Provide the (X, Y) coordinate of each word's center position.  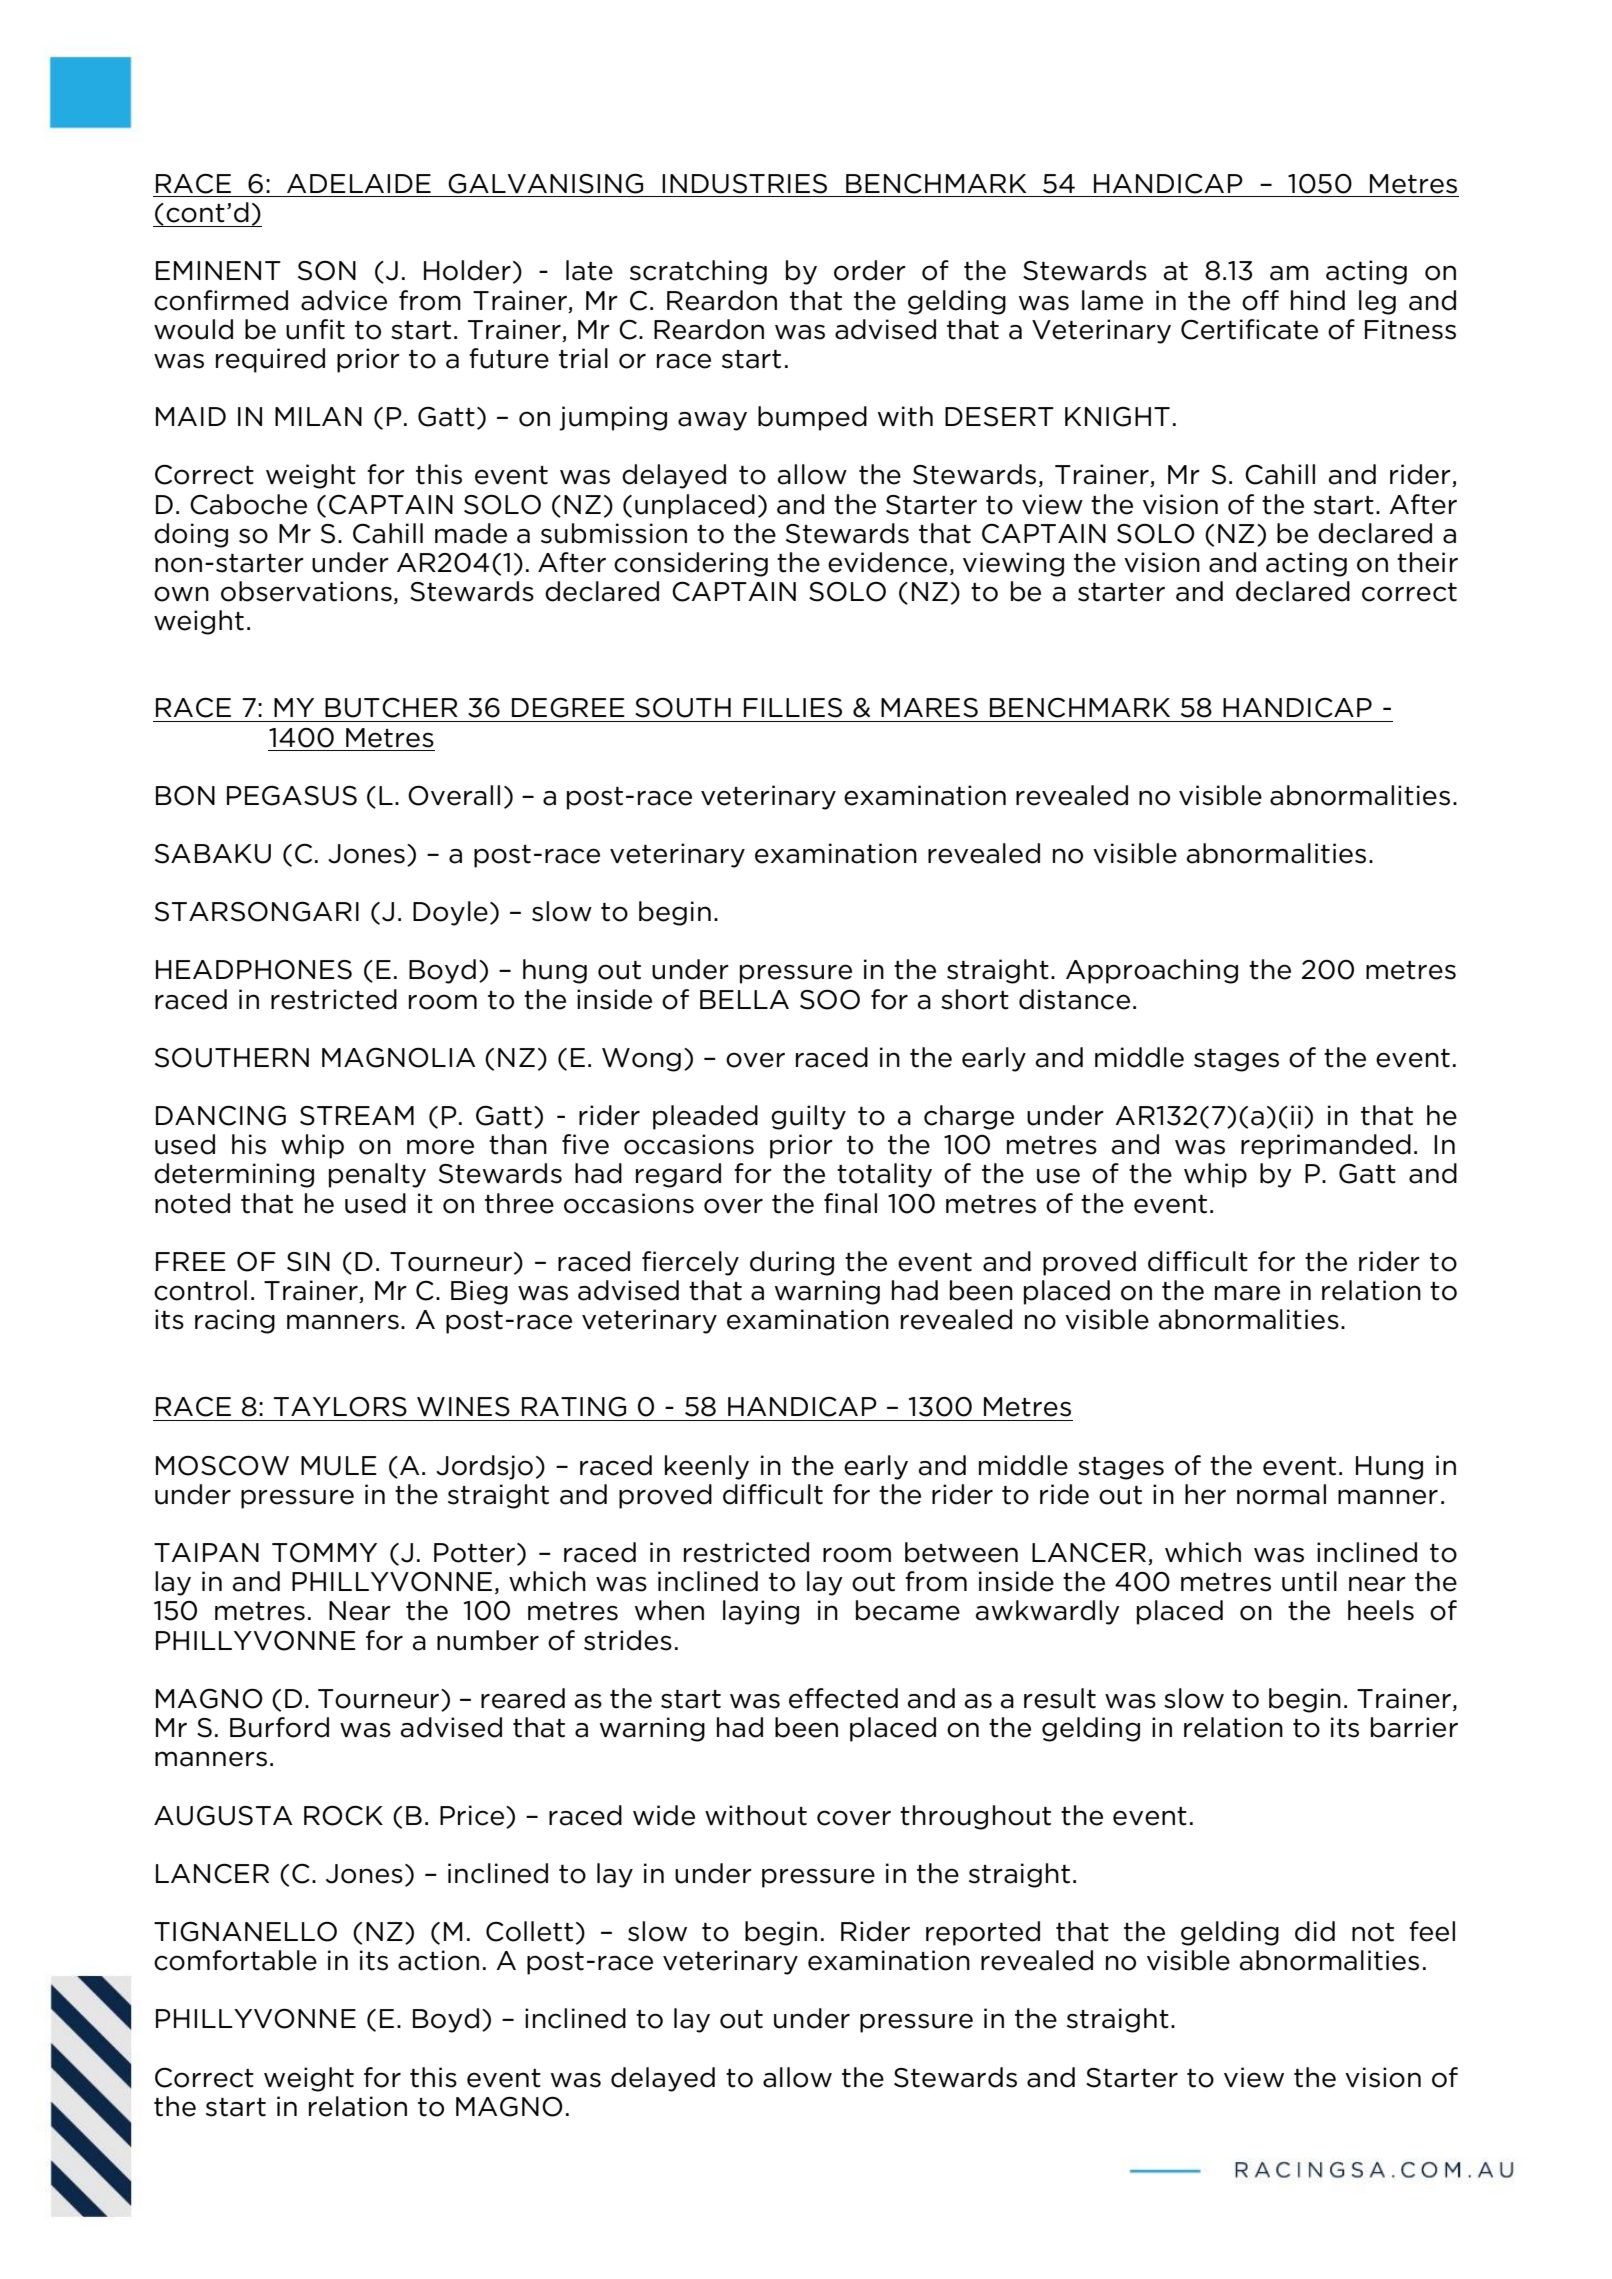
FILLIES (793, 708)
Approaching (1152, 971)
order (870, 270)
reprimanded (1326, 1146)
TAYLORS (340, 1406)
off (1260, 300)
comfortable (235, 1960)
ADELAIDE (359, 183)
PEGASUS (292, 795)
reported (983, 1933)
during (792, 1263)
